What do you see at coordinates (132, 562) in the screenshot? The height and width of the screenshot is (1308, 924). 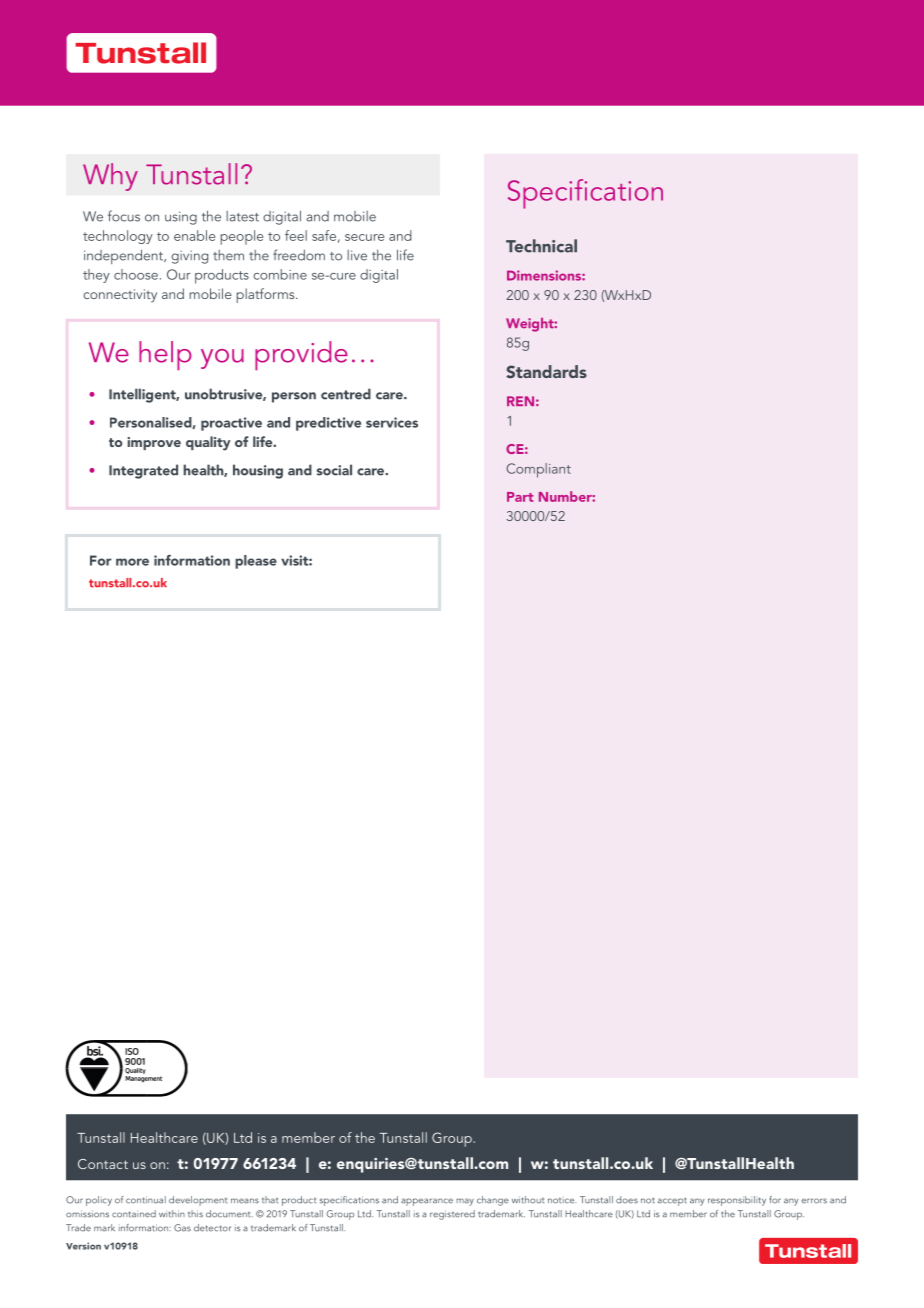 I see `more` at bounding box center [132, 562].
